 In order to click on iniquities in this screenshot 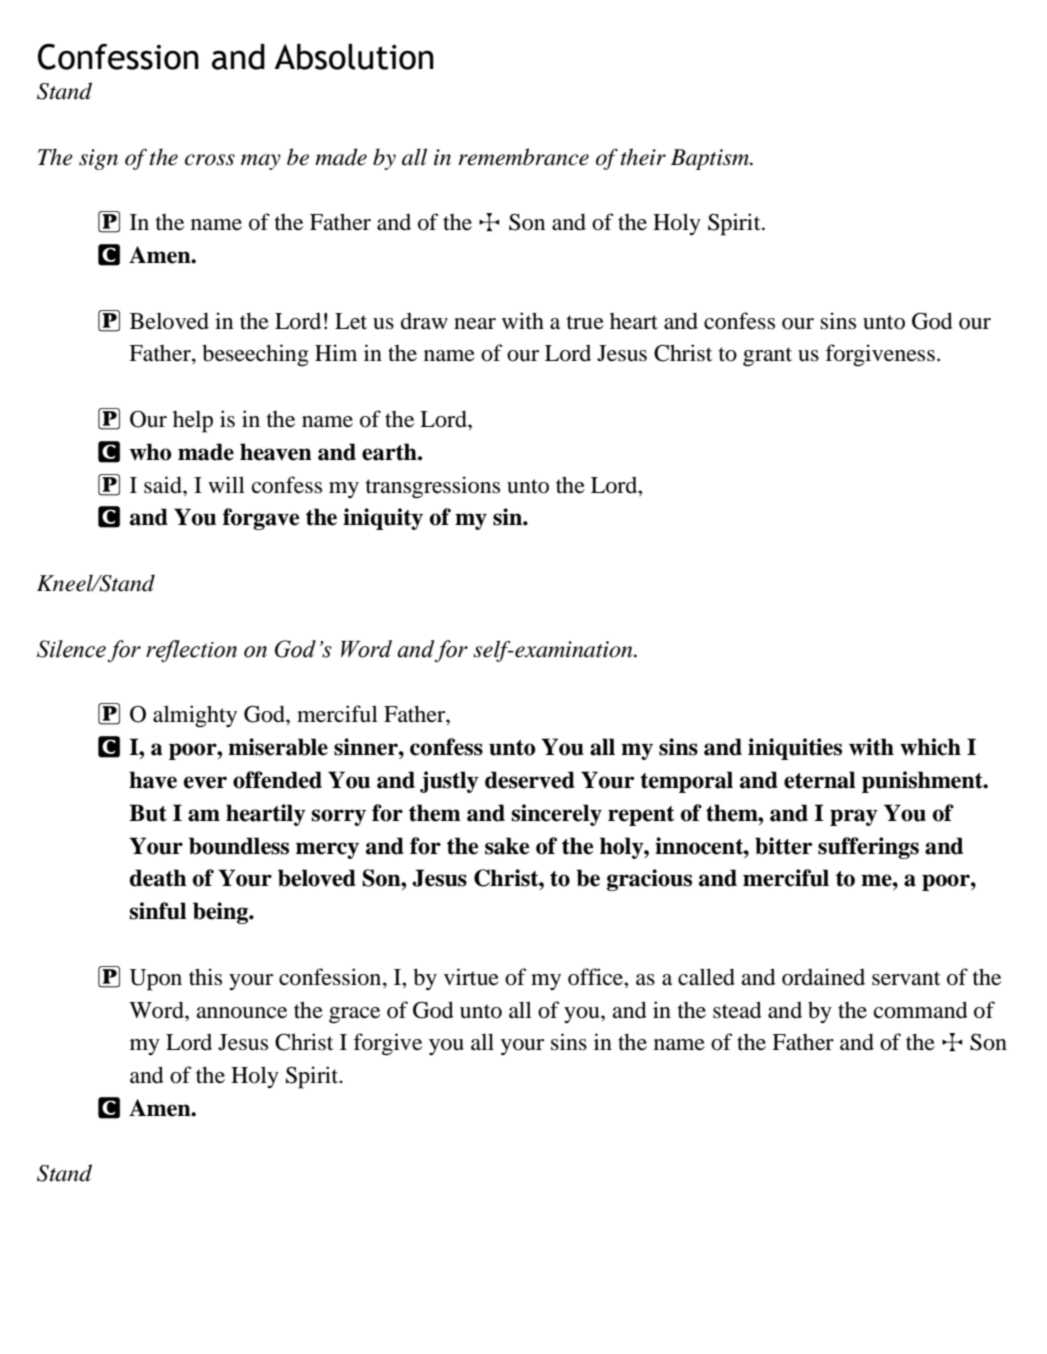, I will do `click(795, 749)`.
